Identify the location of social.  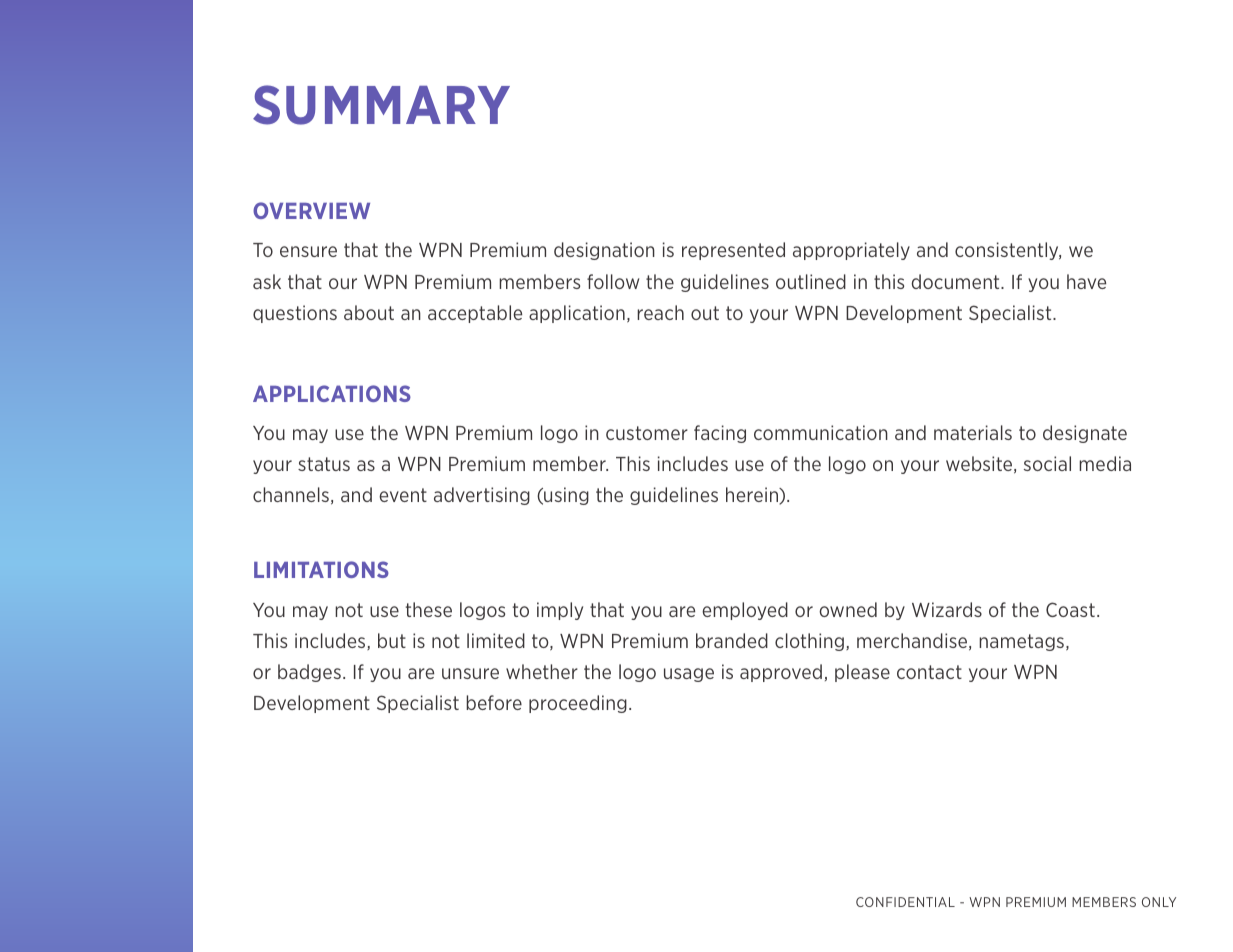
(1047, 463).
